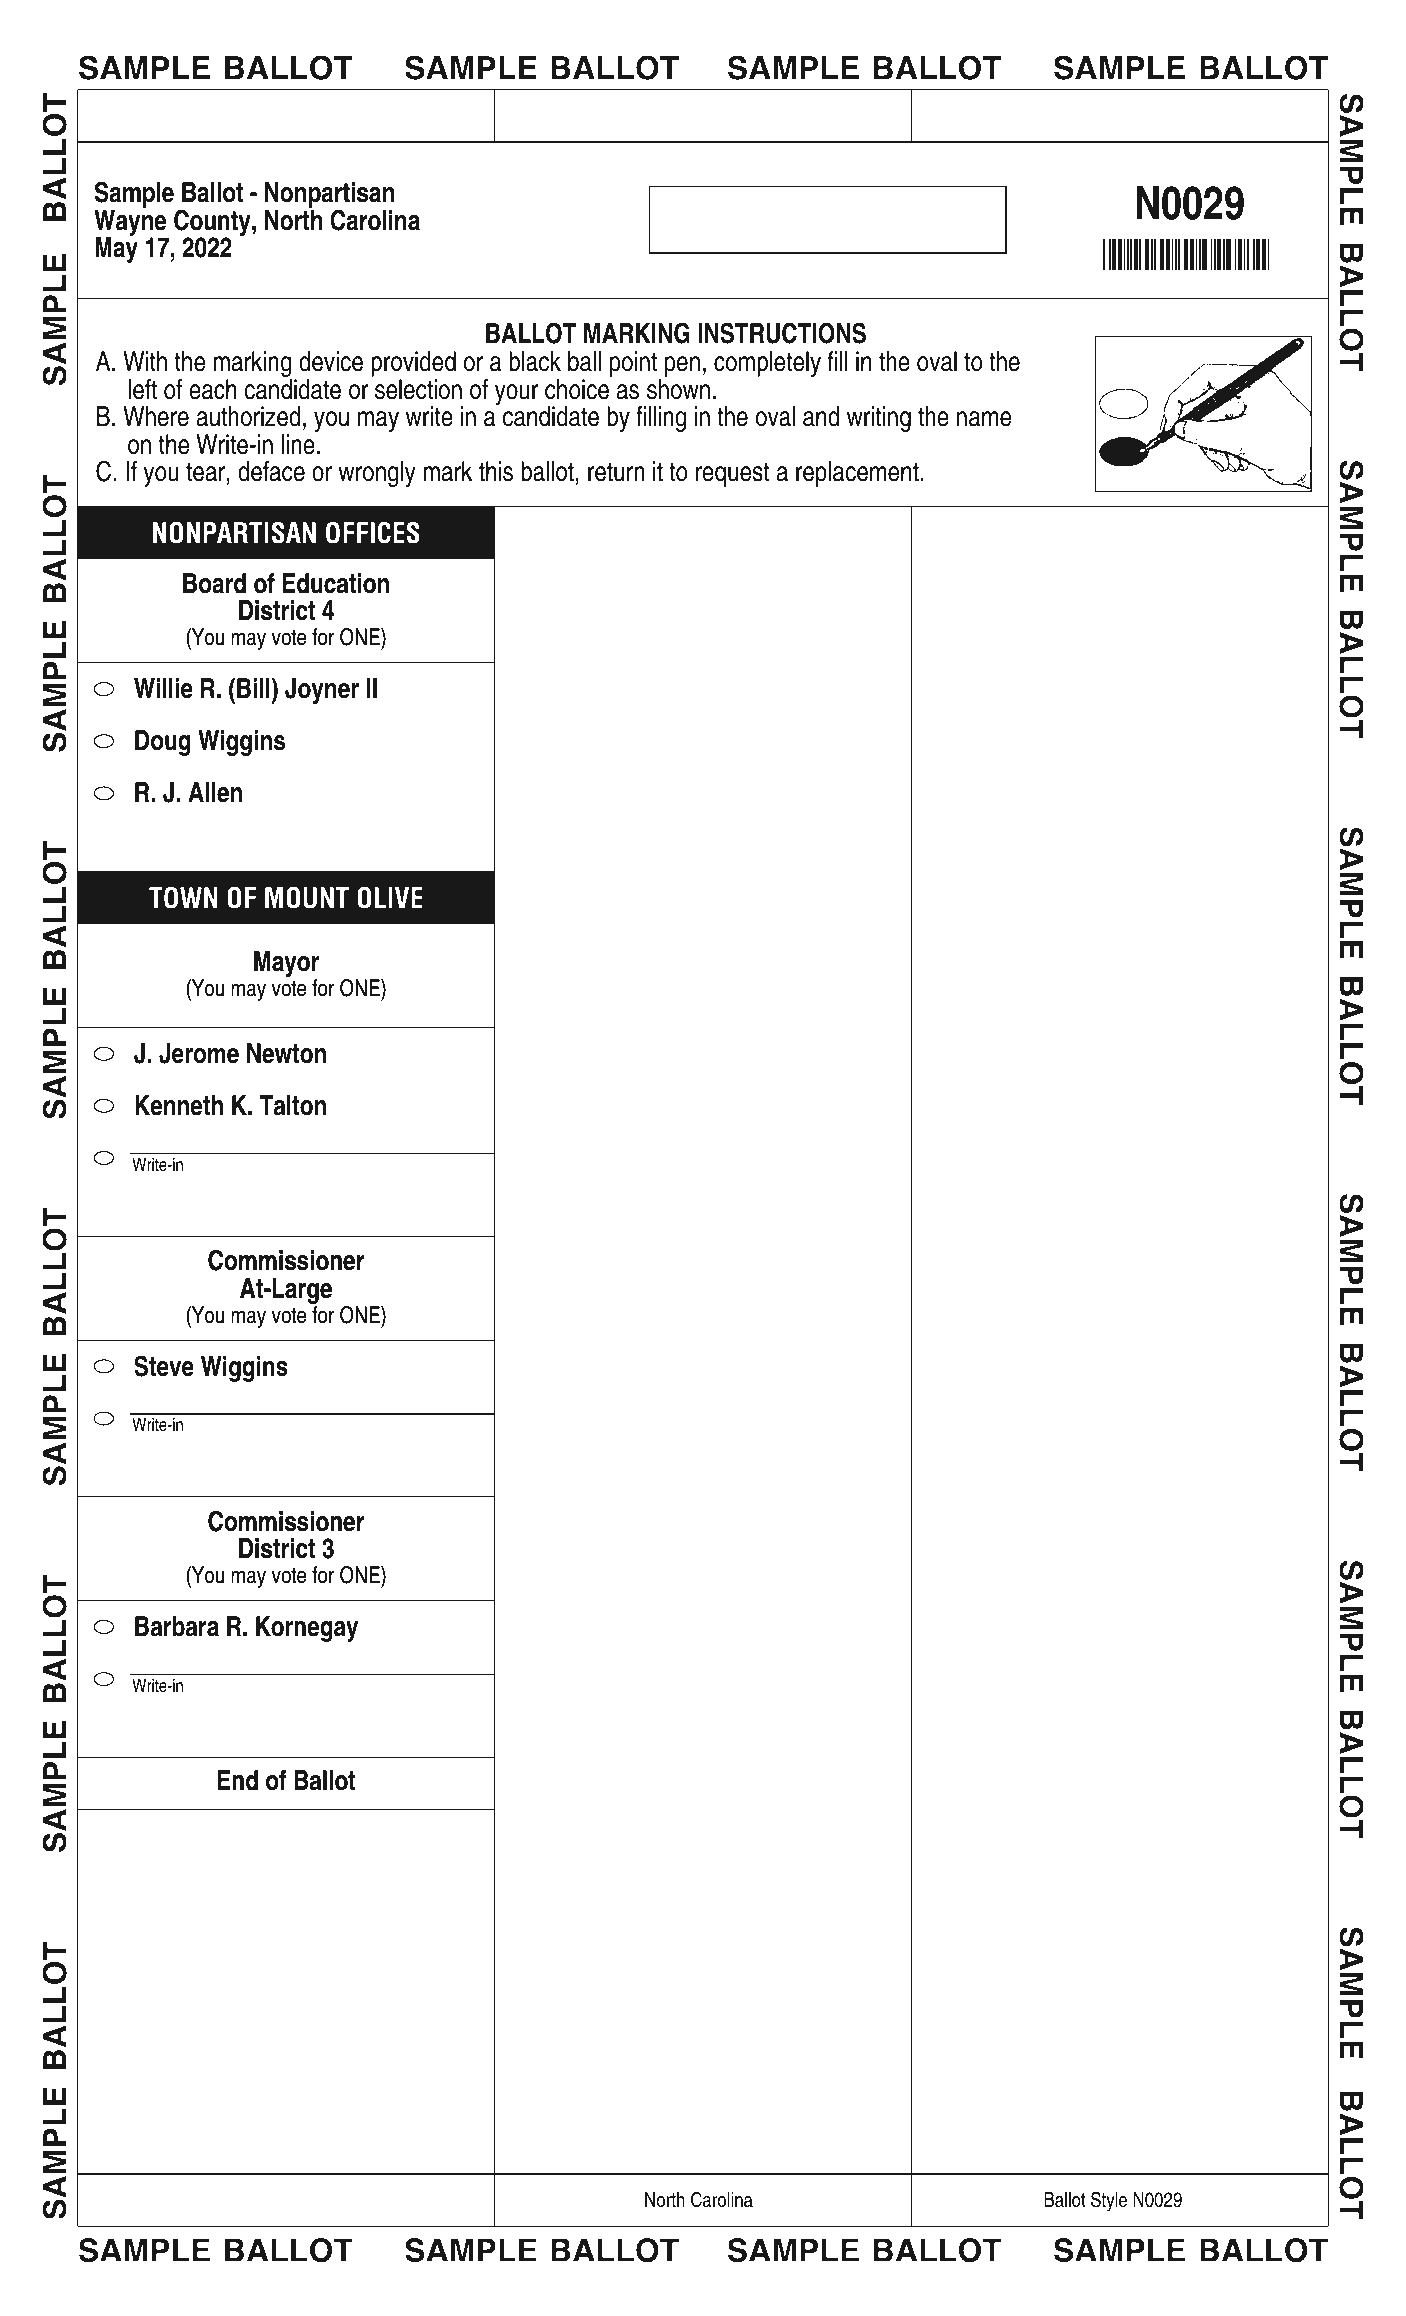 The image size is (1406, 2316). Describe the element at coordinates (984, 419) in the screenshot. I see `name` at that location.
